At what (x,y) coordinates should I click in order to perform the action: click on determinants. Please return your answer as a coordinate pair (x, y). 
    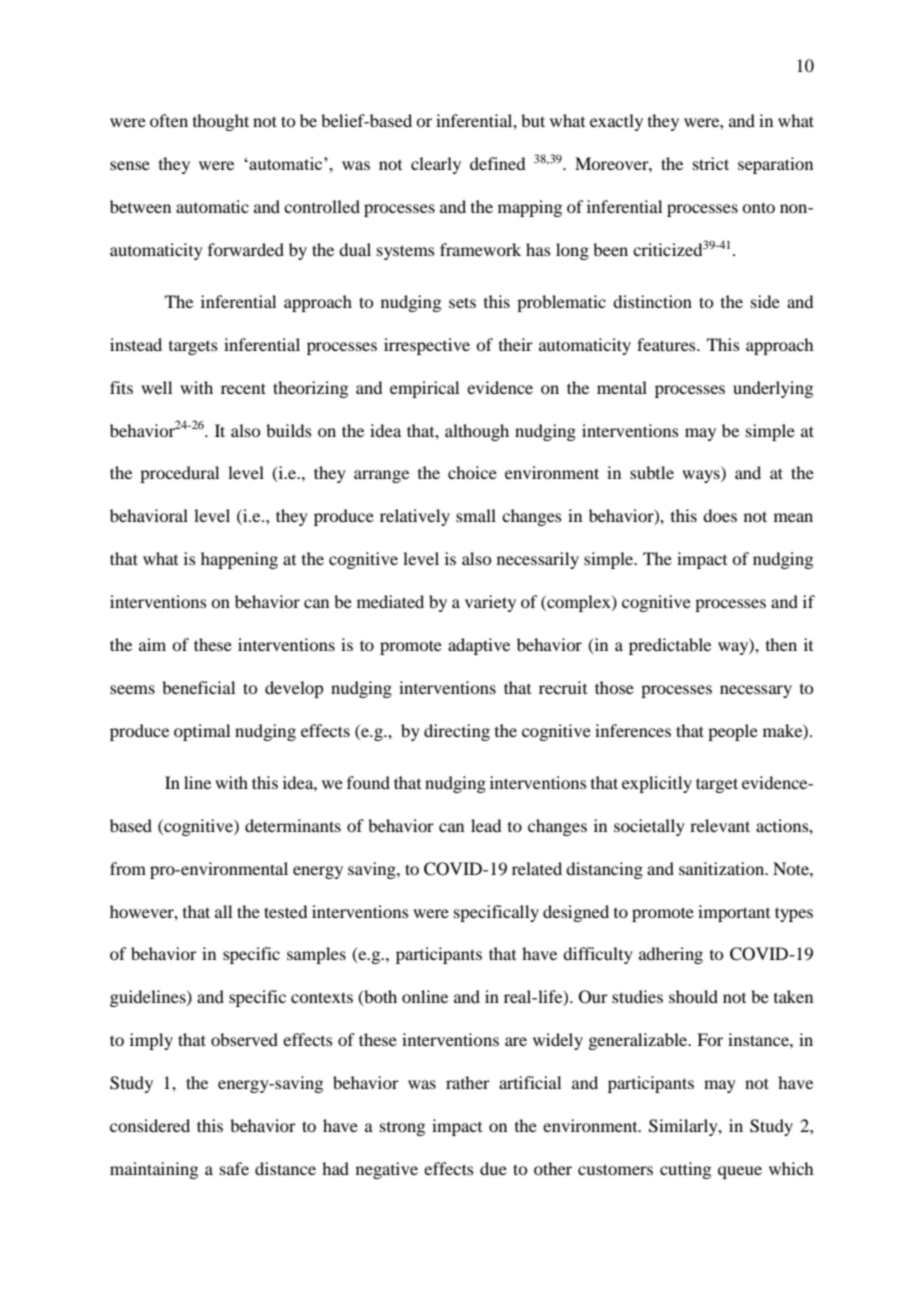
    Looking at the image, I should click on (293, 825).
